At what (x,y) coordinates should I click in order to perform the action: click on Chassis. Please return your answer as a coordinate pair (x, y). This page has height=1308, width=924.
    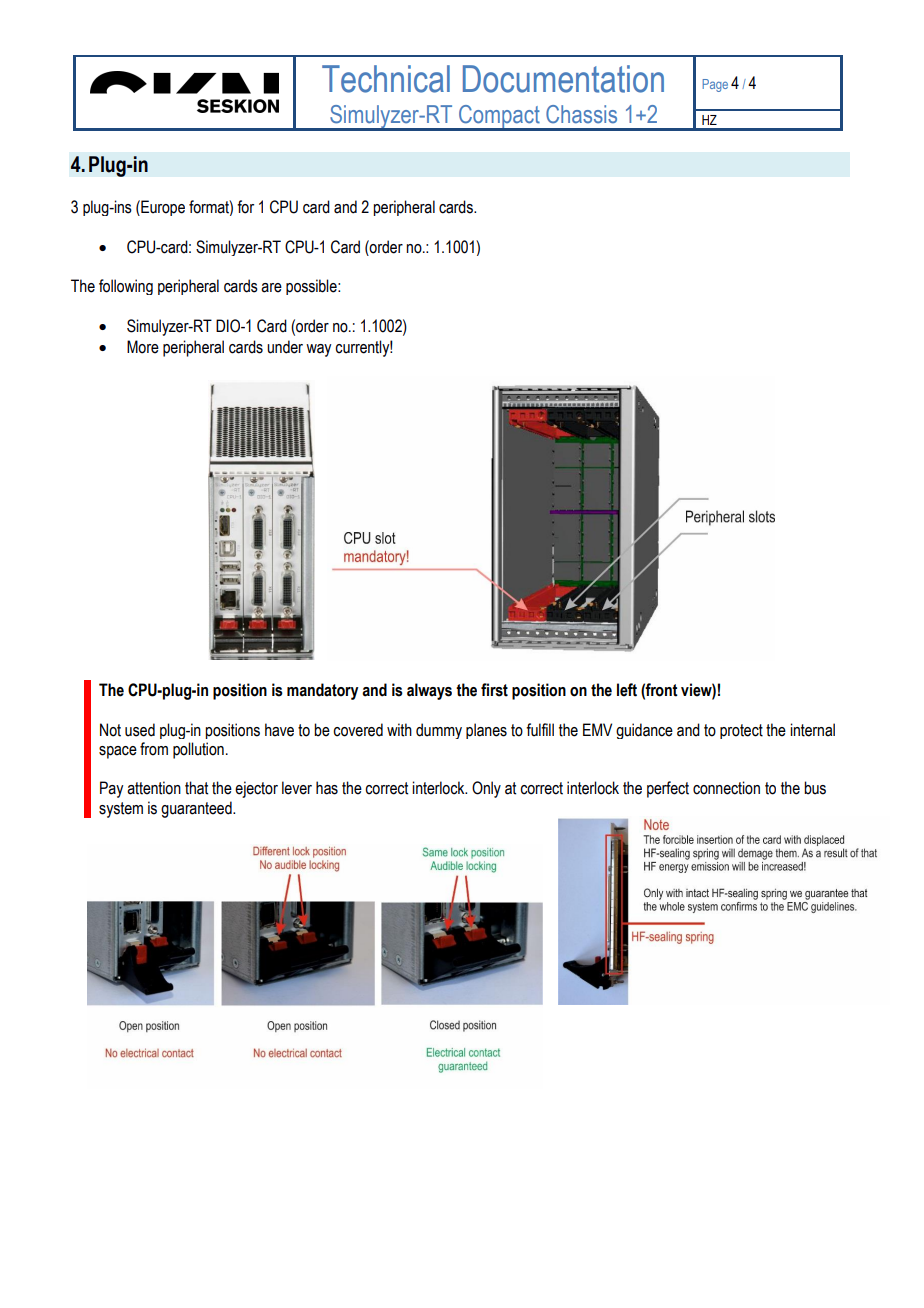
    Looking at the image, I should click on (581, 114).
